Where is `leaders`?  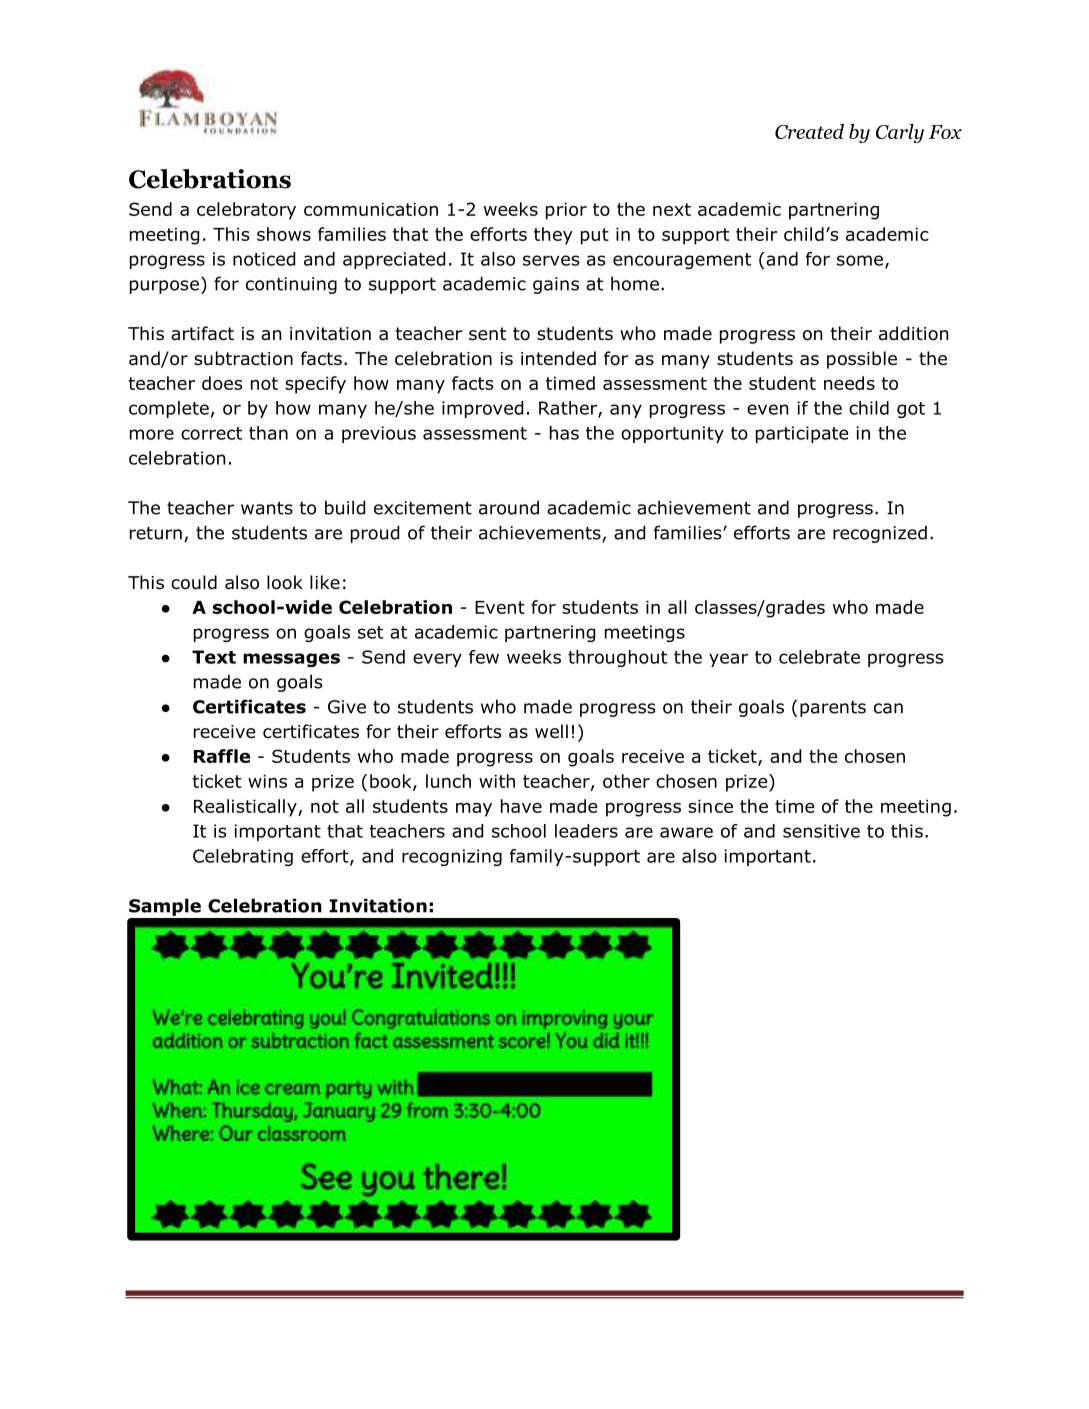 leaders is located at coordinates (586, 831).
